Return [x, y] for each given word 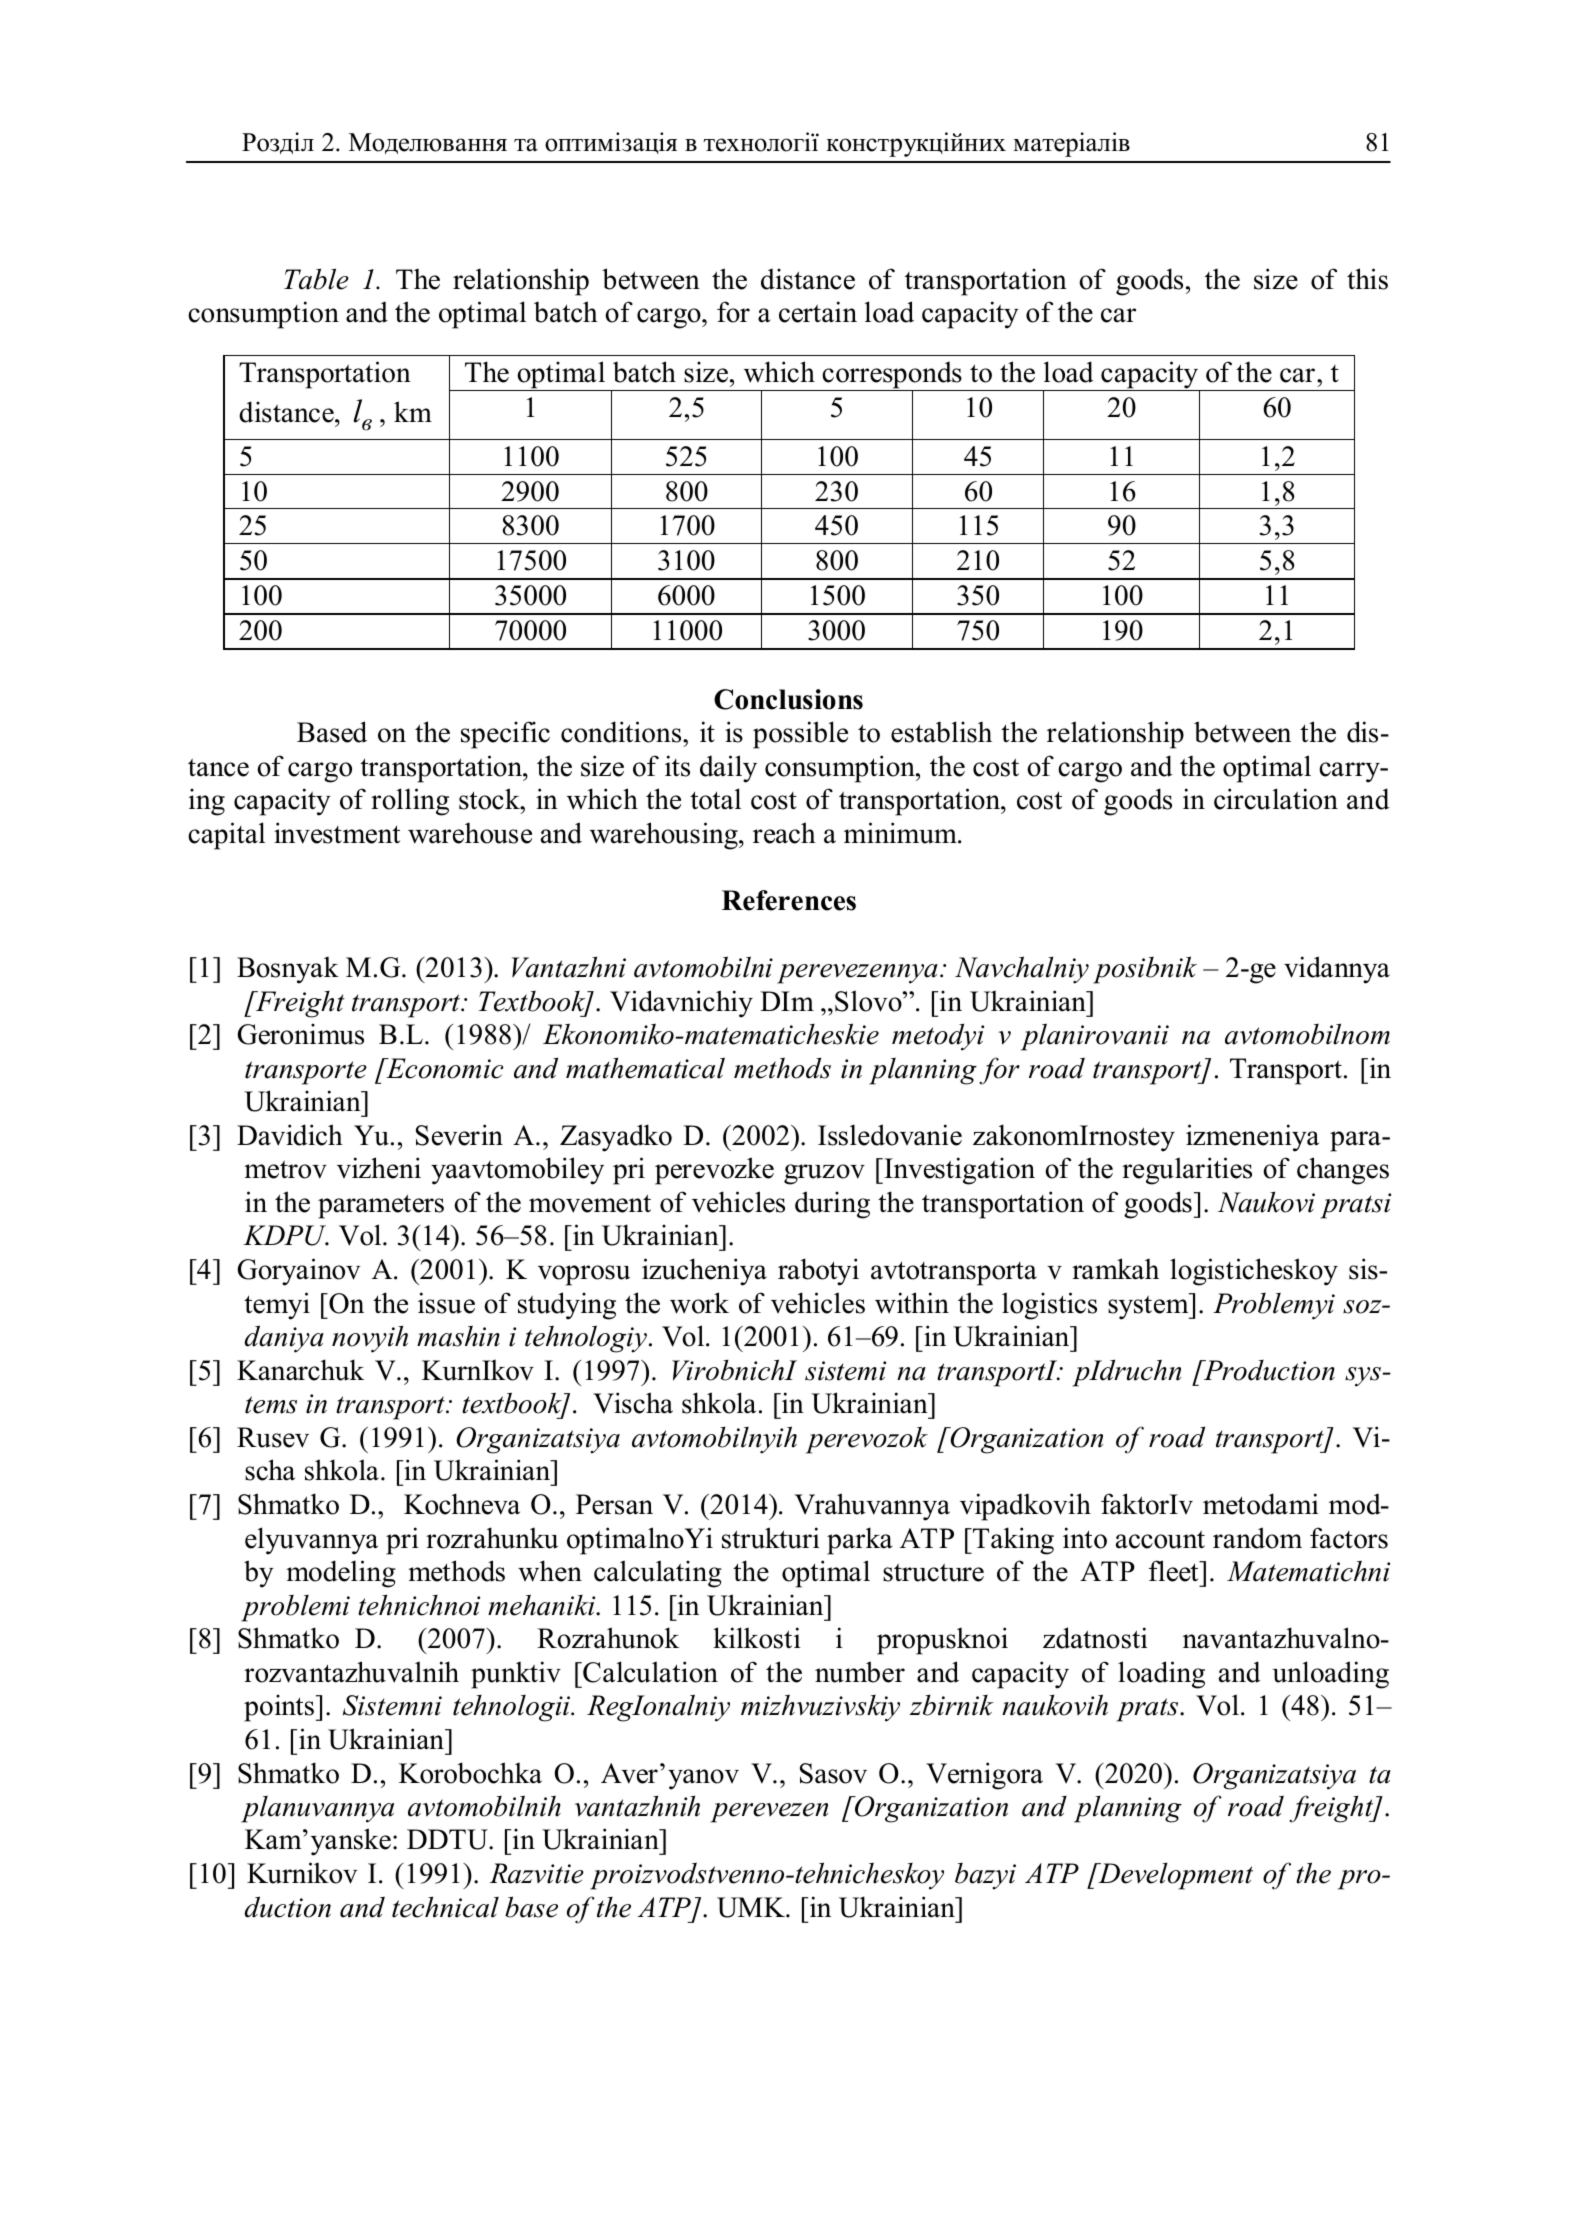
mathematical [645, 1068]
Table [316, 279]
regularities [1187, 1171]
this [1367, 279]
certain [818, 312]
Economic [443, 1068]
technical [445, 1907]
